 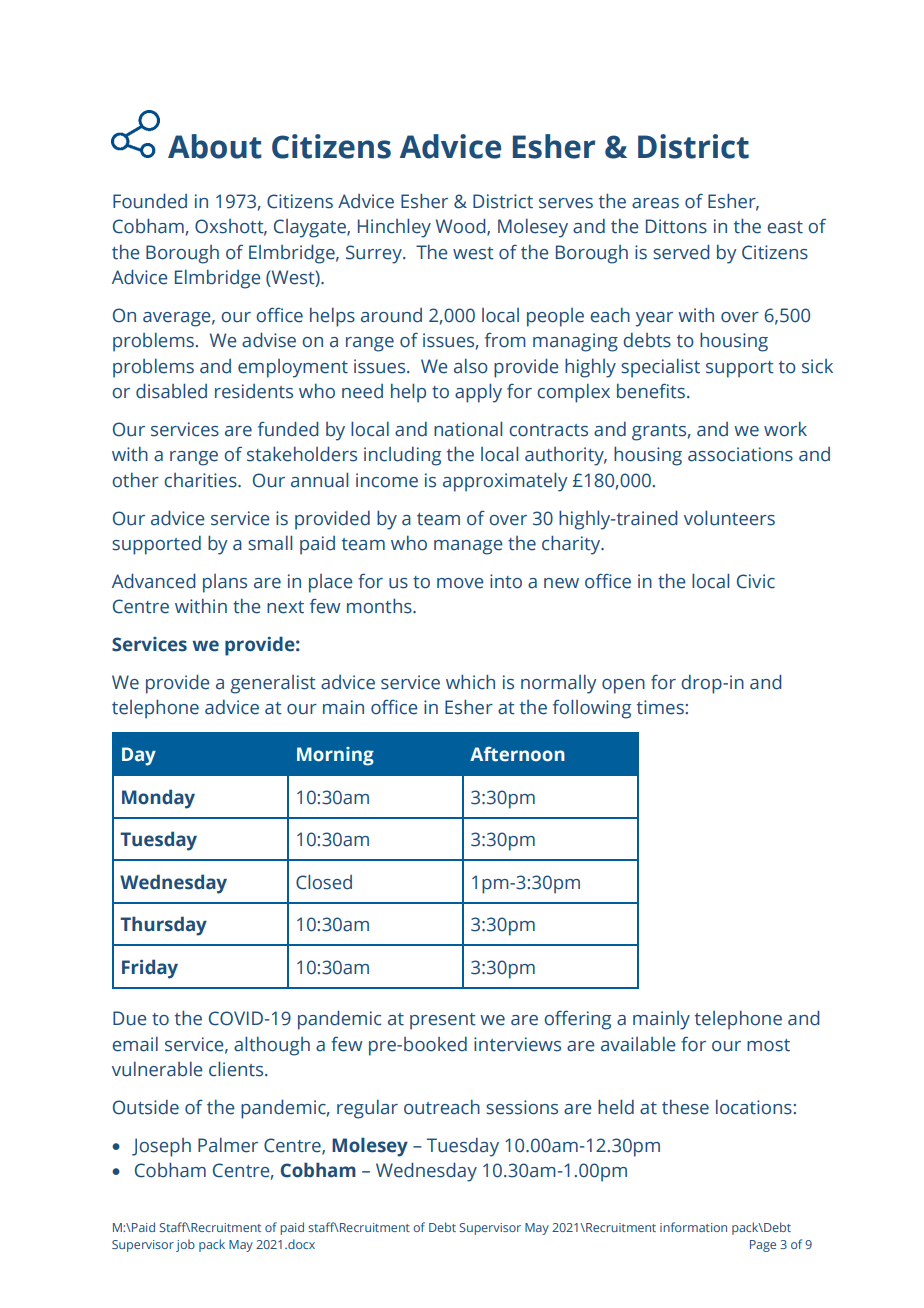 I want to click on charities, so click(x=201, y=480).
